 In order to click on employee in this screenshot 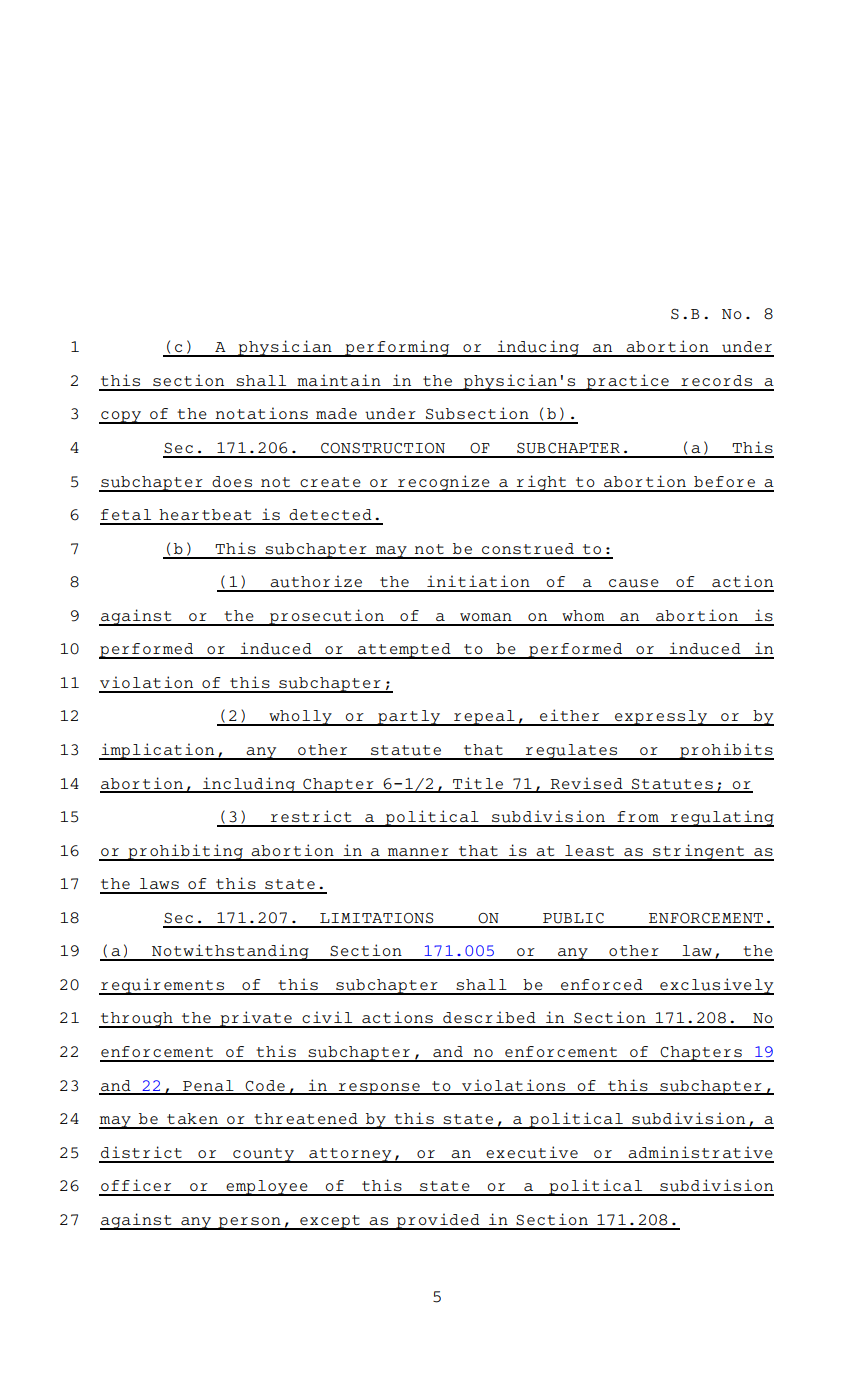, I will do `click(267, 1188)`.
